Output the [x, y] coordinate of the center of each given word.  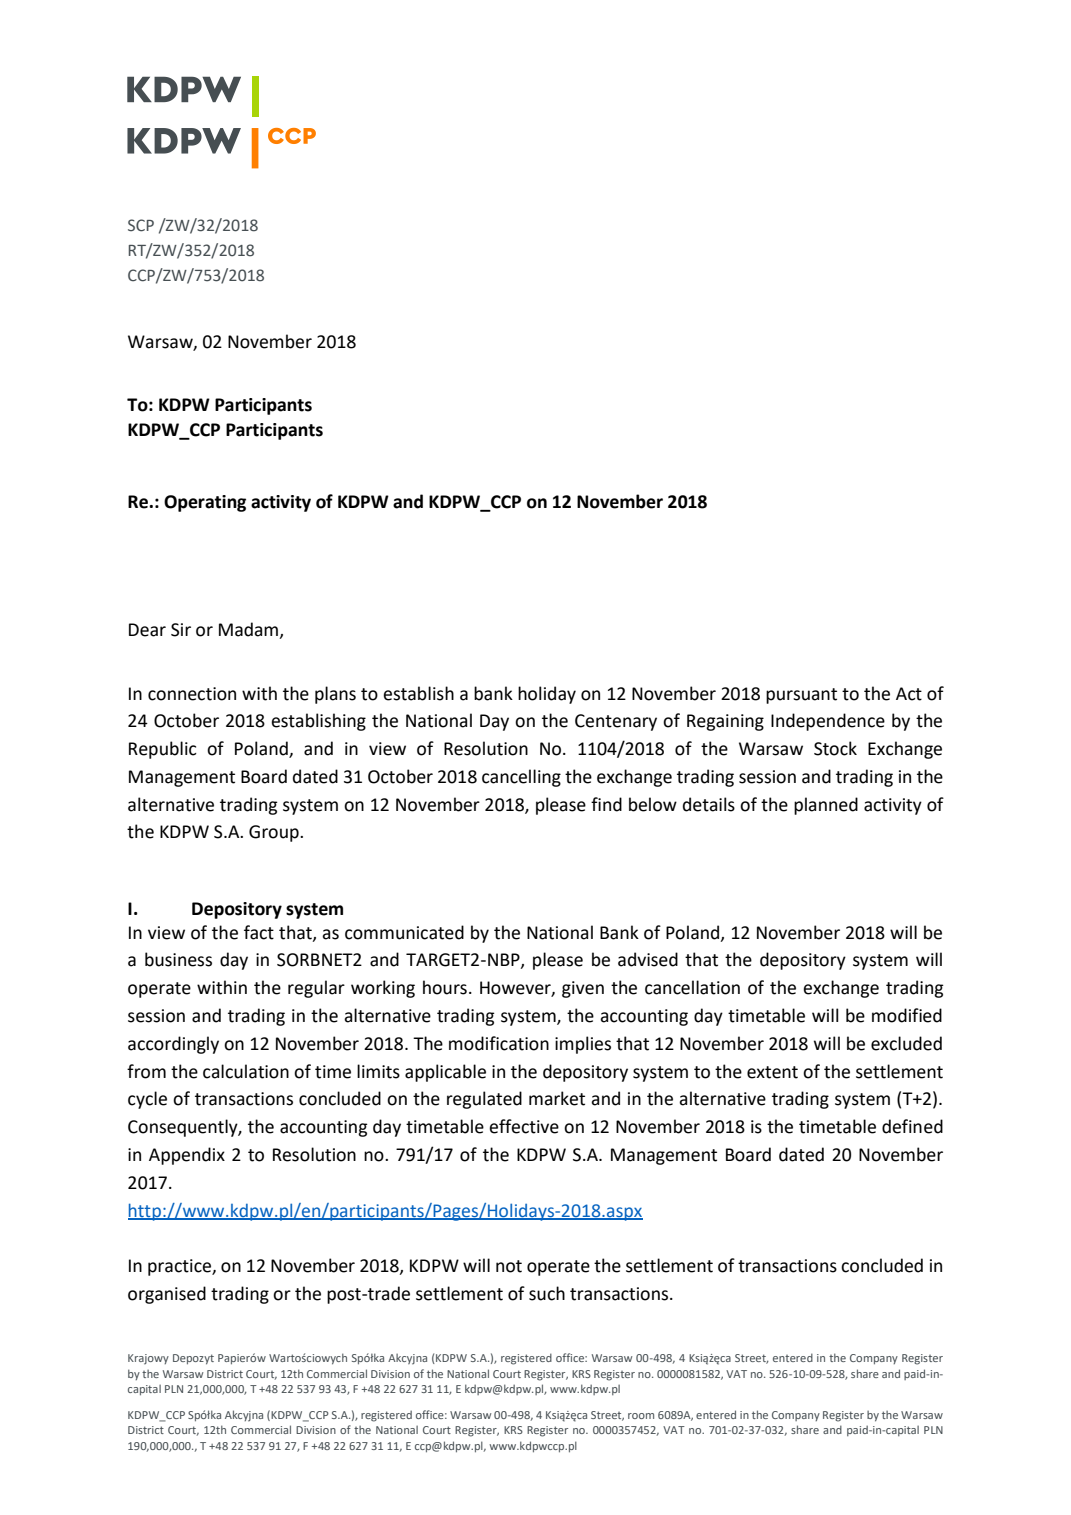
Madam [248, 629]
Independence [828, 722]
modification [499, 1043]
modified [907, 1015]
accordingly [173, 1045]
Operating [205, 503]
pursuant [801, 696]
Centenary [616, 722]
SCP [141, 225]
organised [167, 1295]
